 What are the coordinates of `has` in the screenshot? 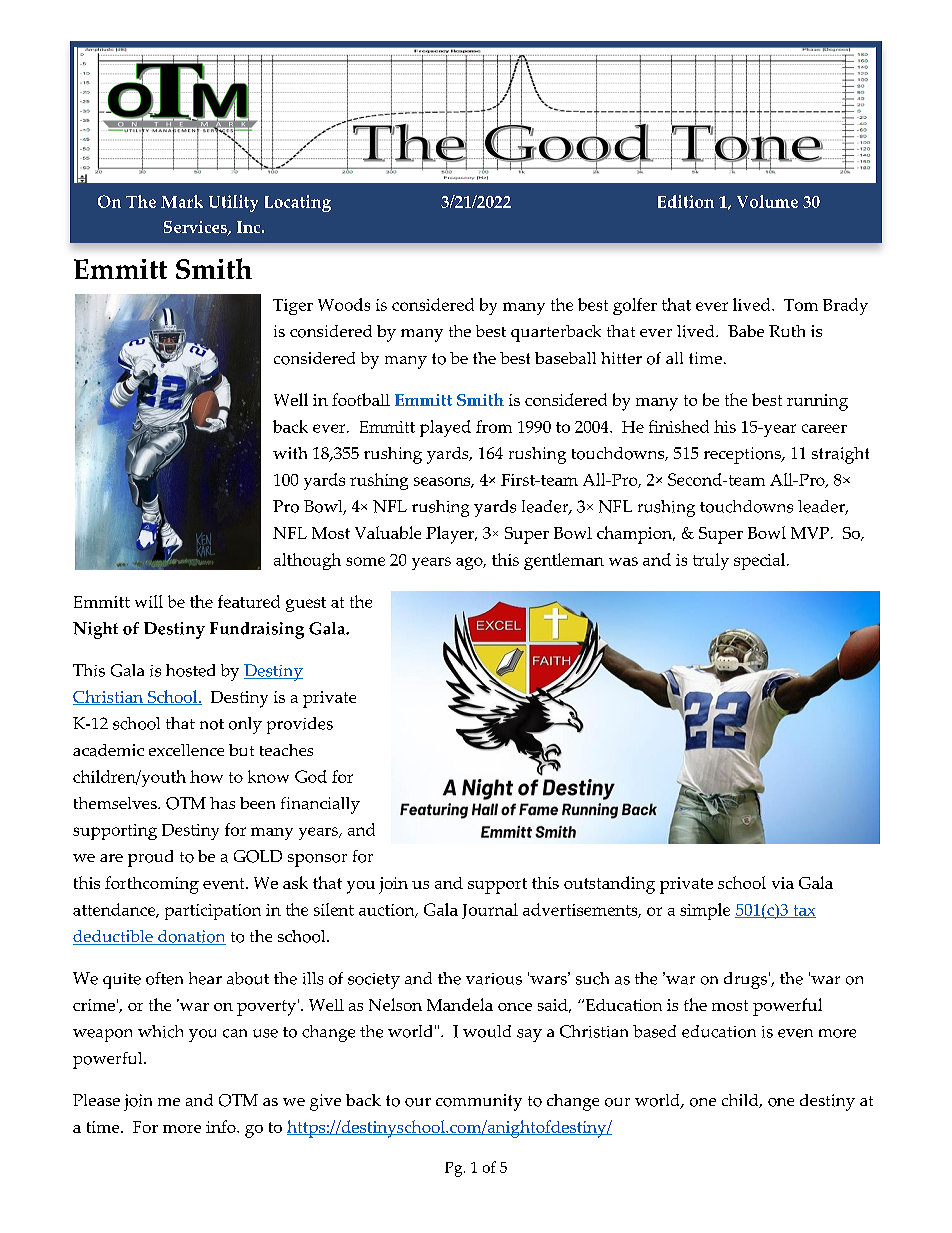 It's located at (222, 803).
